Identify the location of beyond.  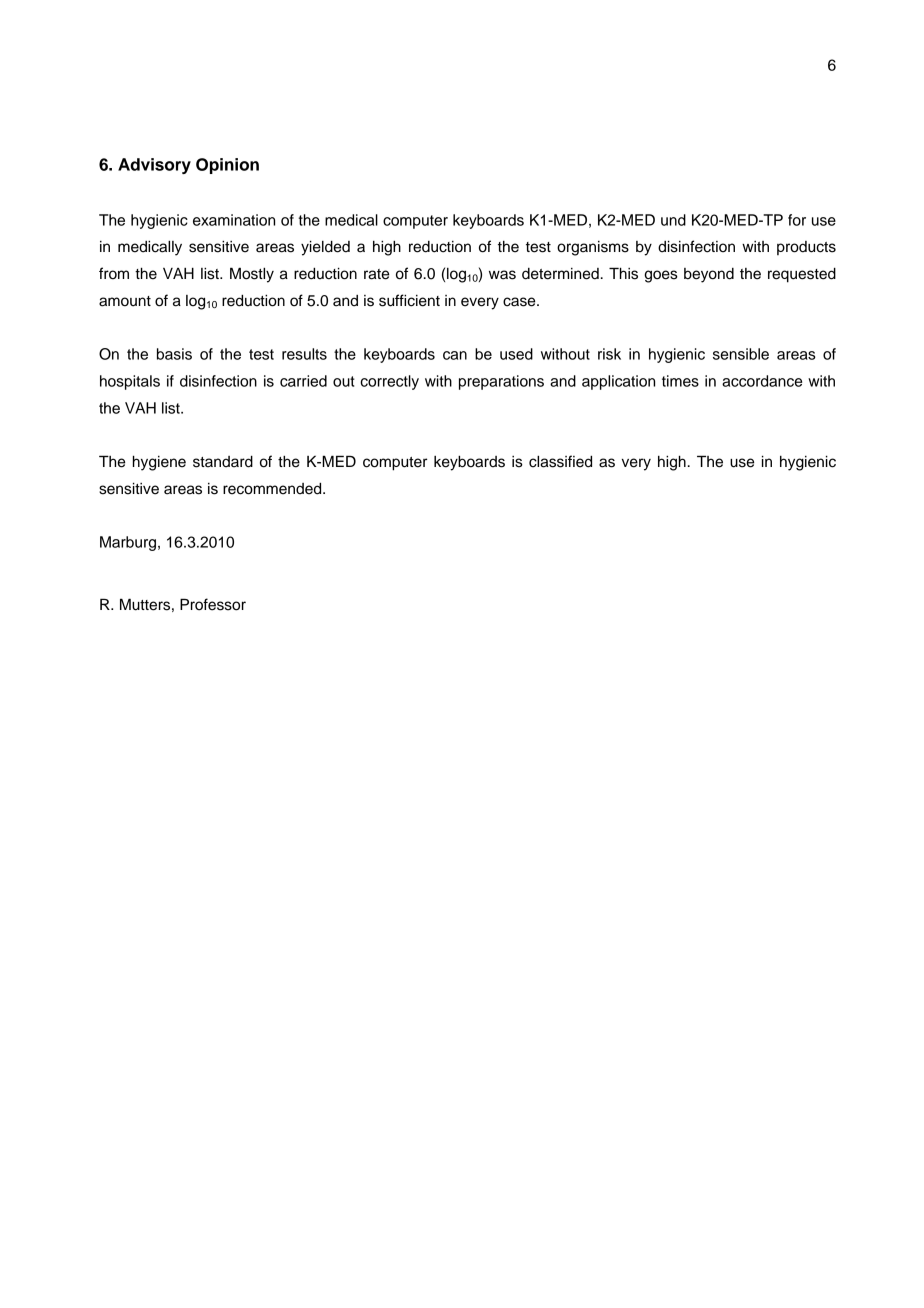
(709, 275).
